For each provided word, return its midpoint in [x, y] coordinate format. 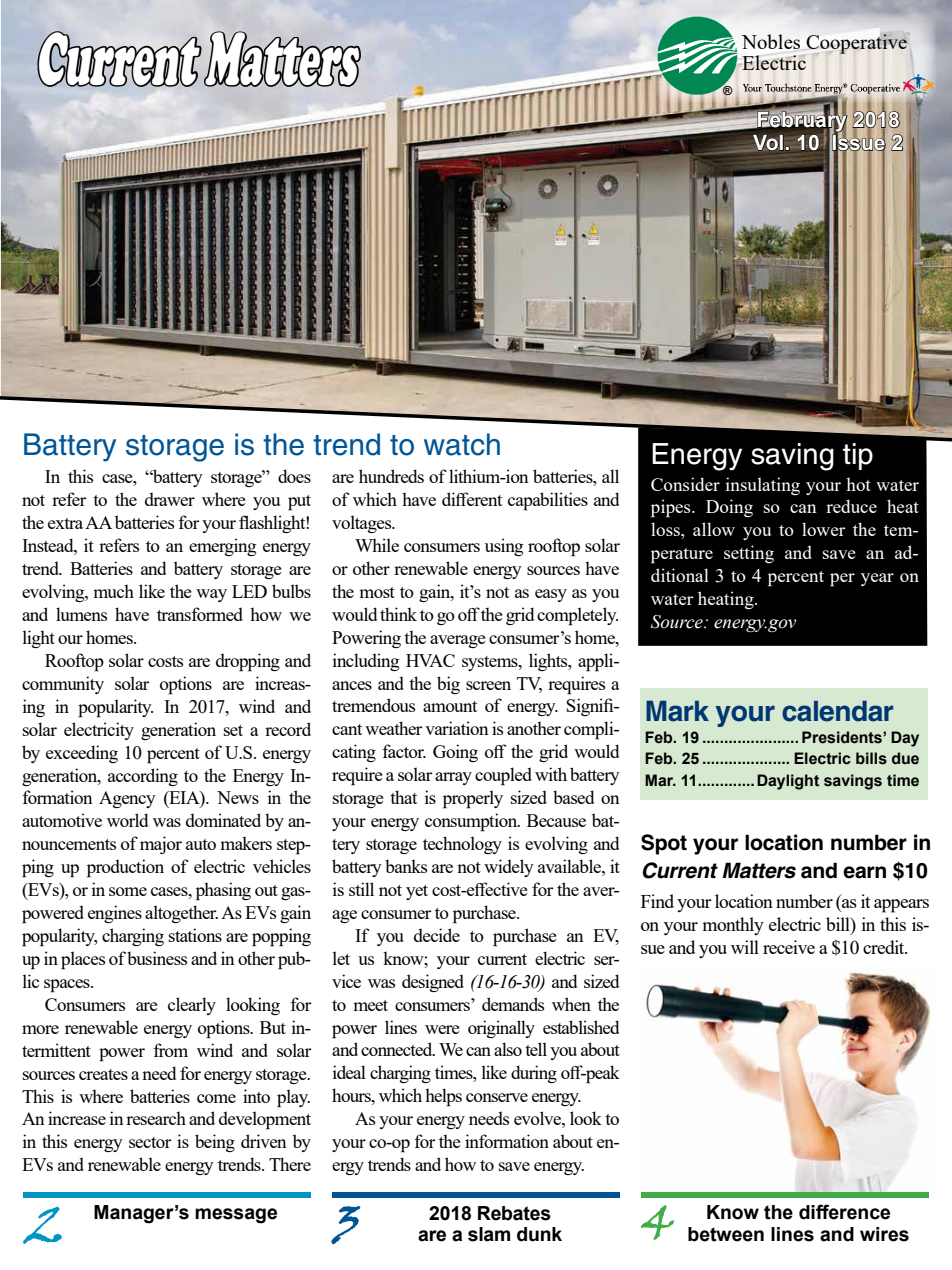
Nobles [771, 41]
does [294, 476]
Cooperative [857, 43]
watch [462, 444]
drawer [170, 499]
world [127, 820]
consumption [472, 822]
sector [150, 1142]
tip [858, 456]
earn [864, 872]
